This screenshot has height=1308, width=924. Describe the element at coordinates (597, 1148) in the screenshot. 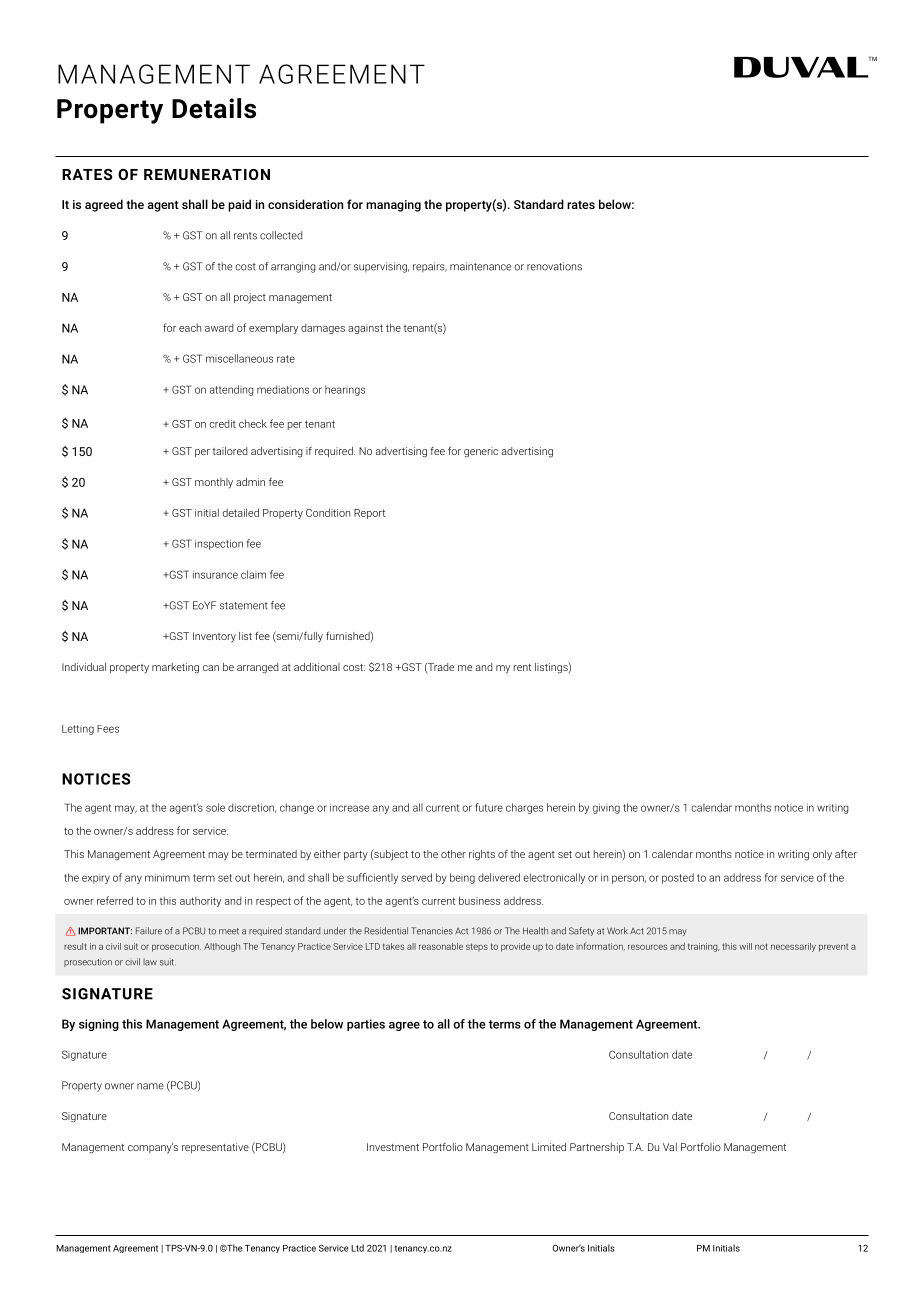

I see `Partnership` at that location.
